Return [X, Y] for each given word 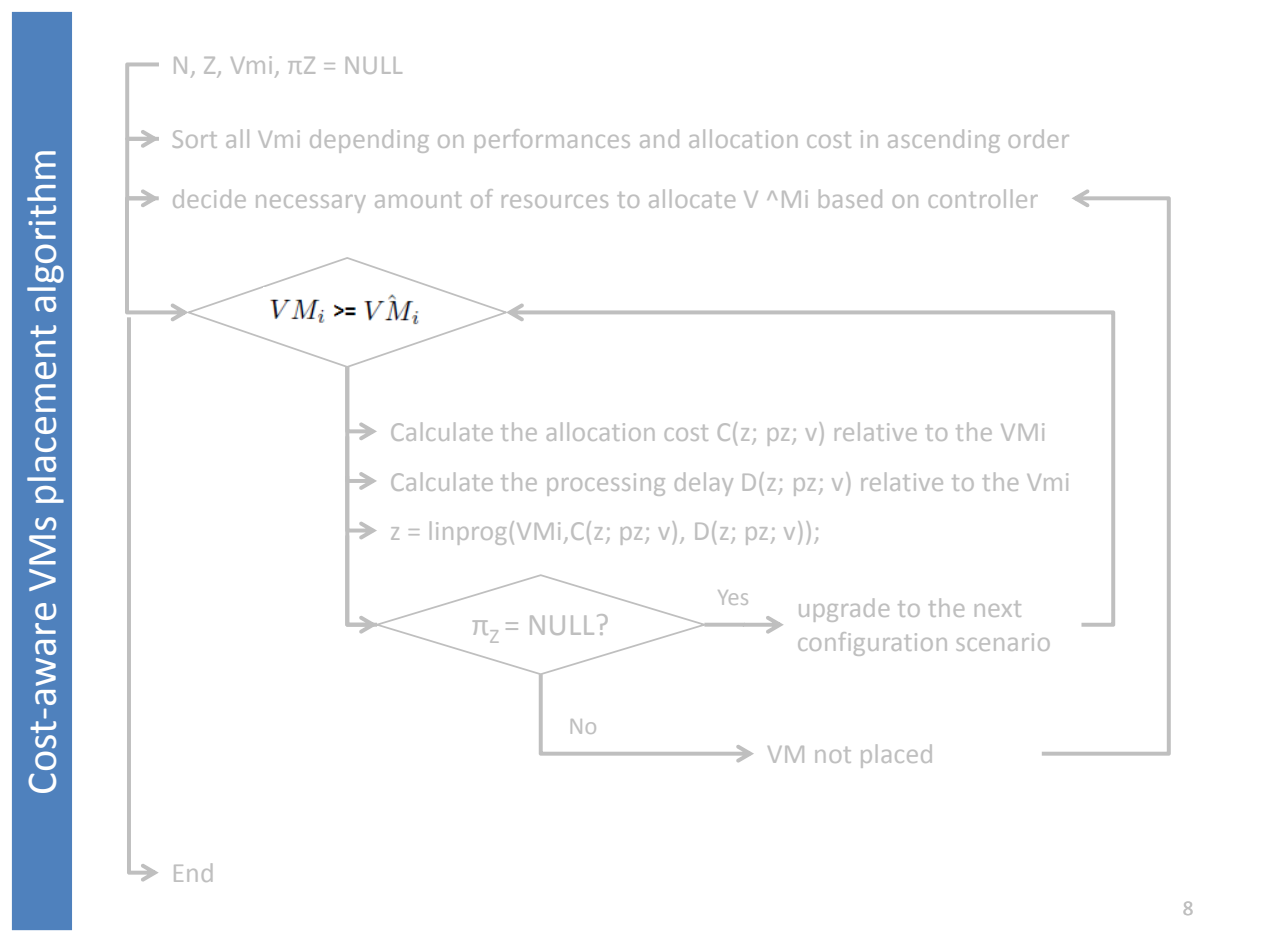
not [833, 755]
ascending [944, 141]
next [998, 609]
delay [704, 484]
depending [369, 141]
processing [606, 484]
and [659, 138]
